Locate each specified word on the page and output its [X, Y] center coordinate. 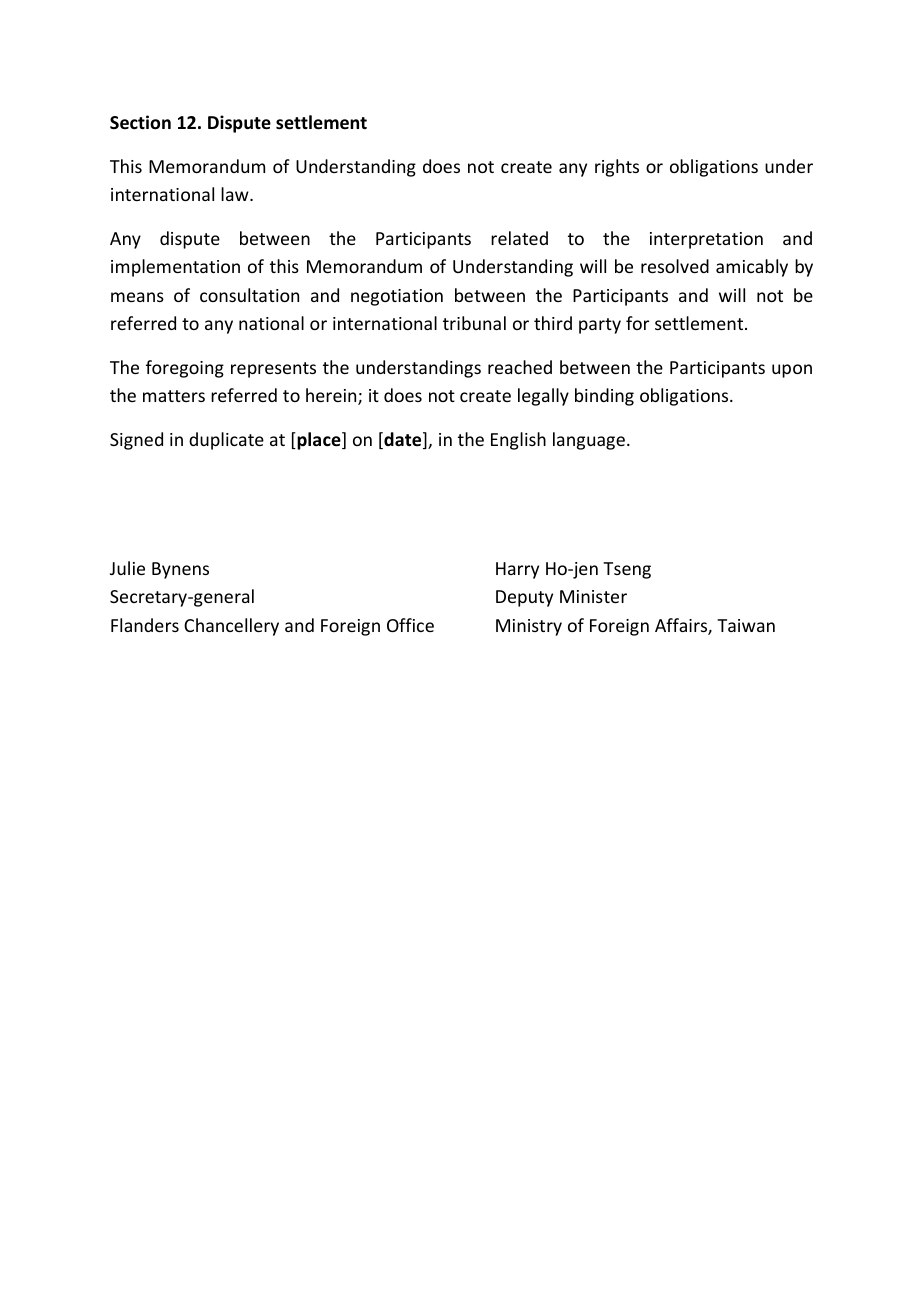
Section [140, 122]
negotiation [397, 297]
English [518, 441]
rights [617, 168]
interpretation [706, 240]
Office [410, 625]
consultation [249, 295]
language [589, 441]
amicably [752, 268]
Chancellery [231, 627]
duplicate [226, 441]
